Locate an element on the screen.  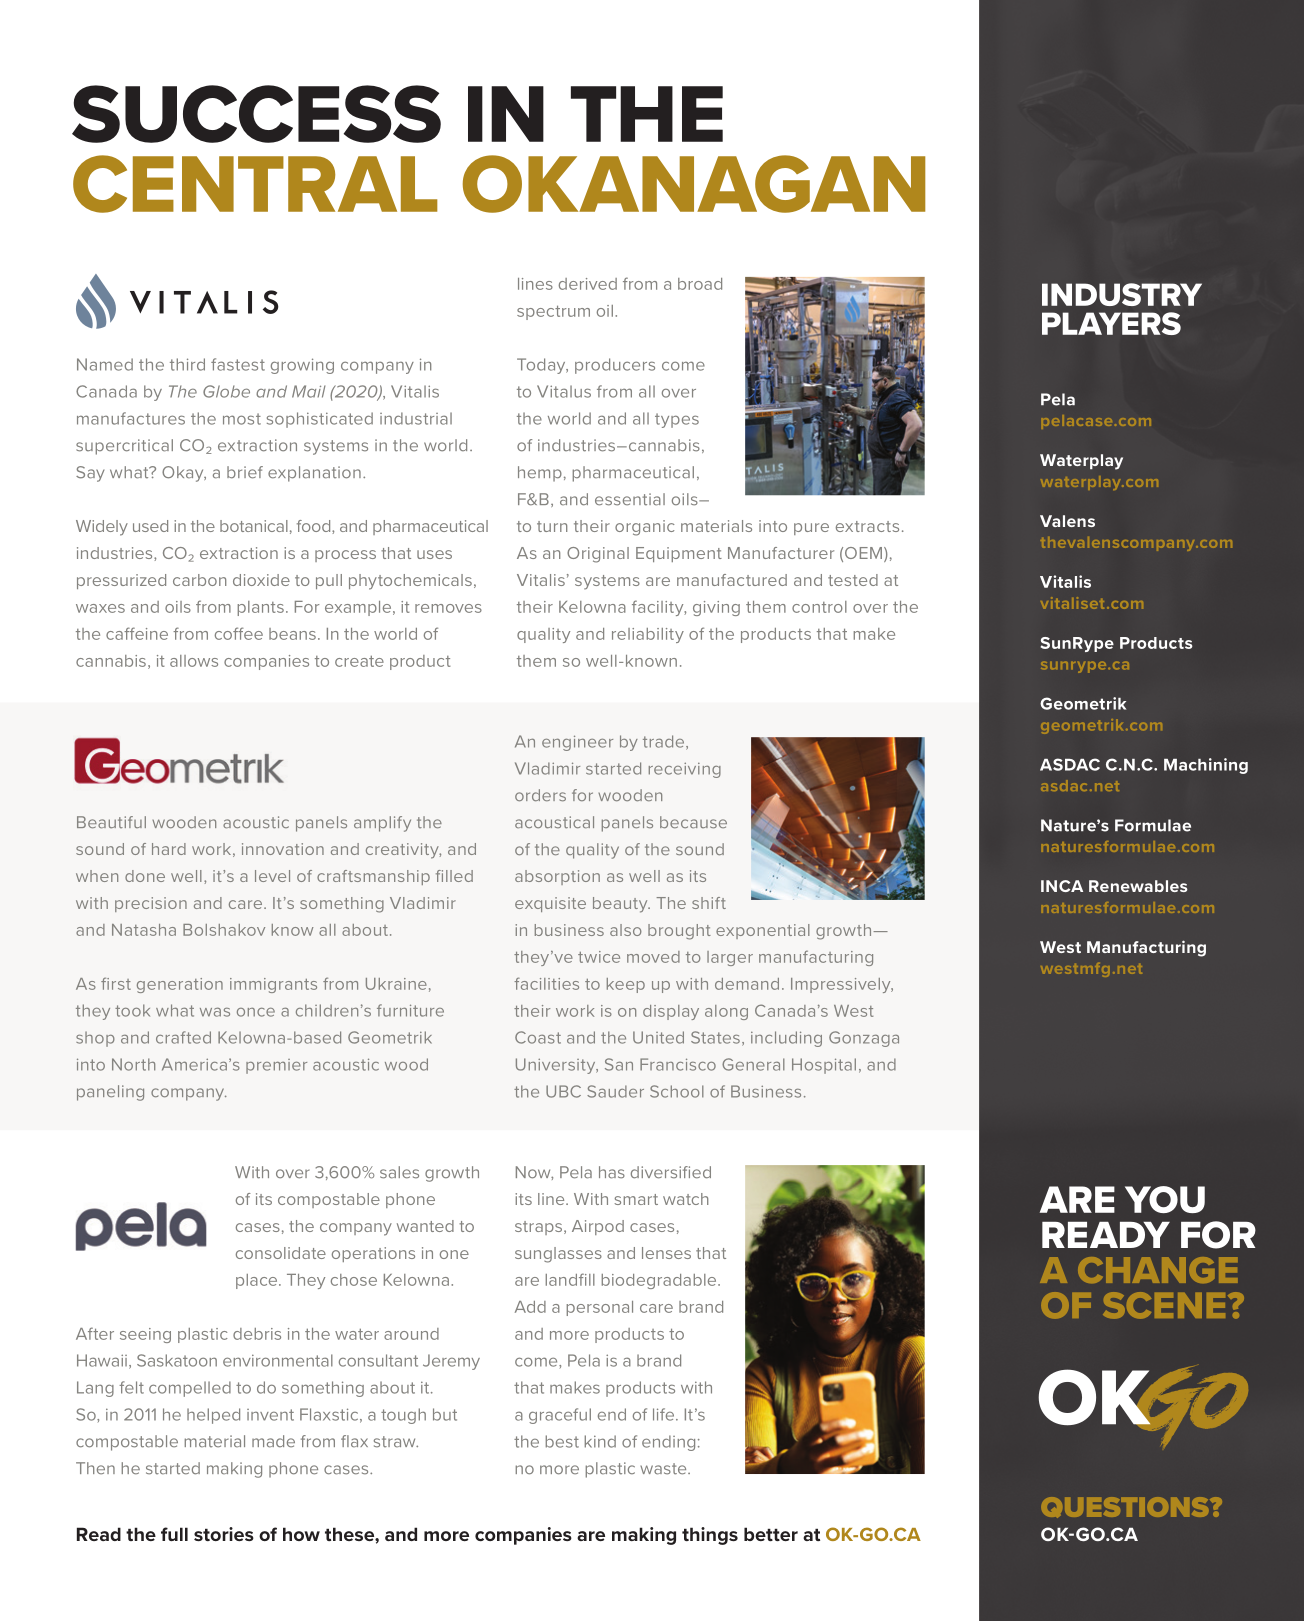
broad is located at coordinates (700, 284).
